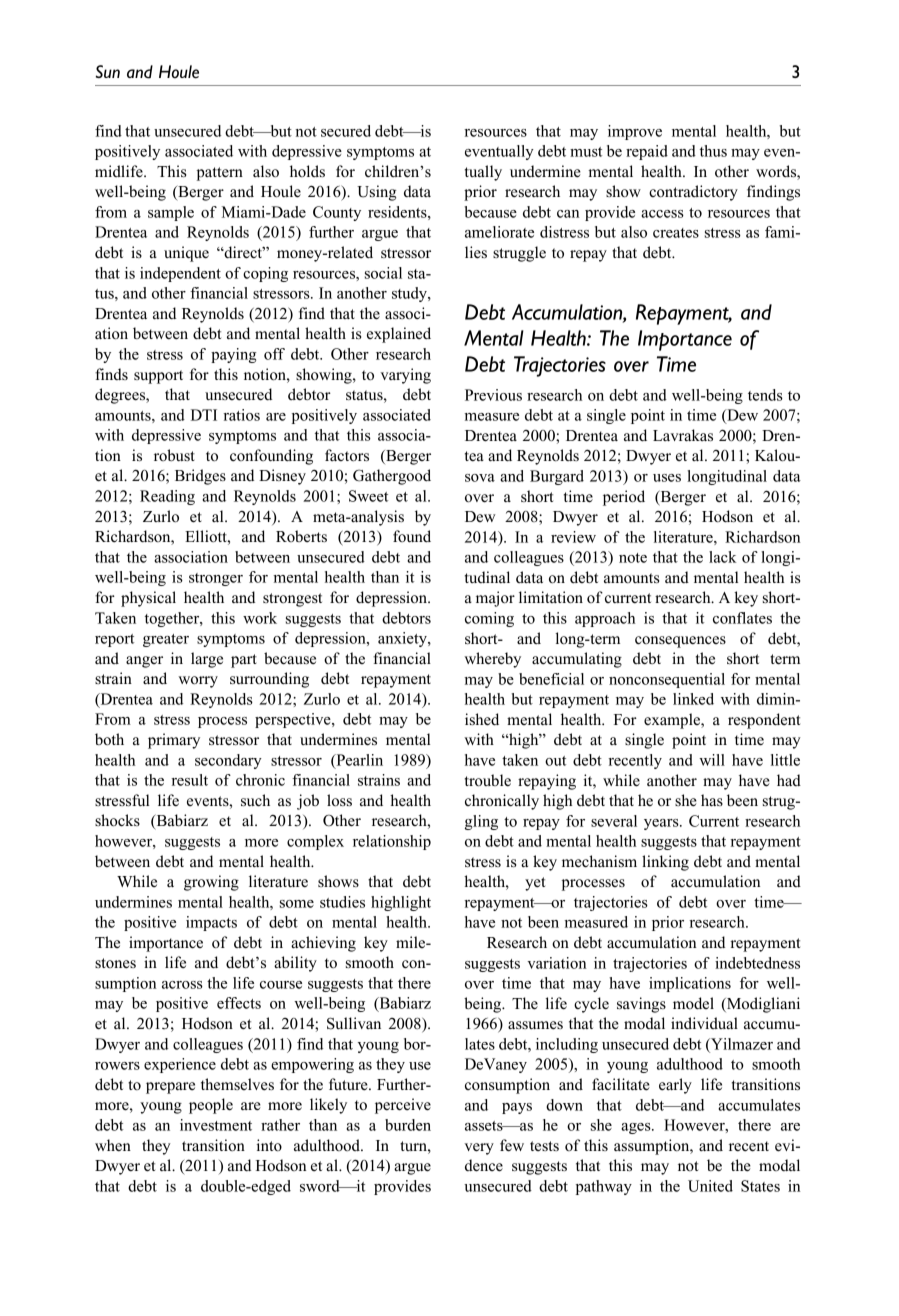  What do you see at coordinates (220, 174) in the image?
I see `pattern` at bounding box center [220, 174].
